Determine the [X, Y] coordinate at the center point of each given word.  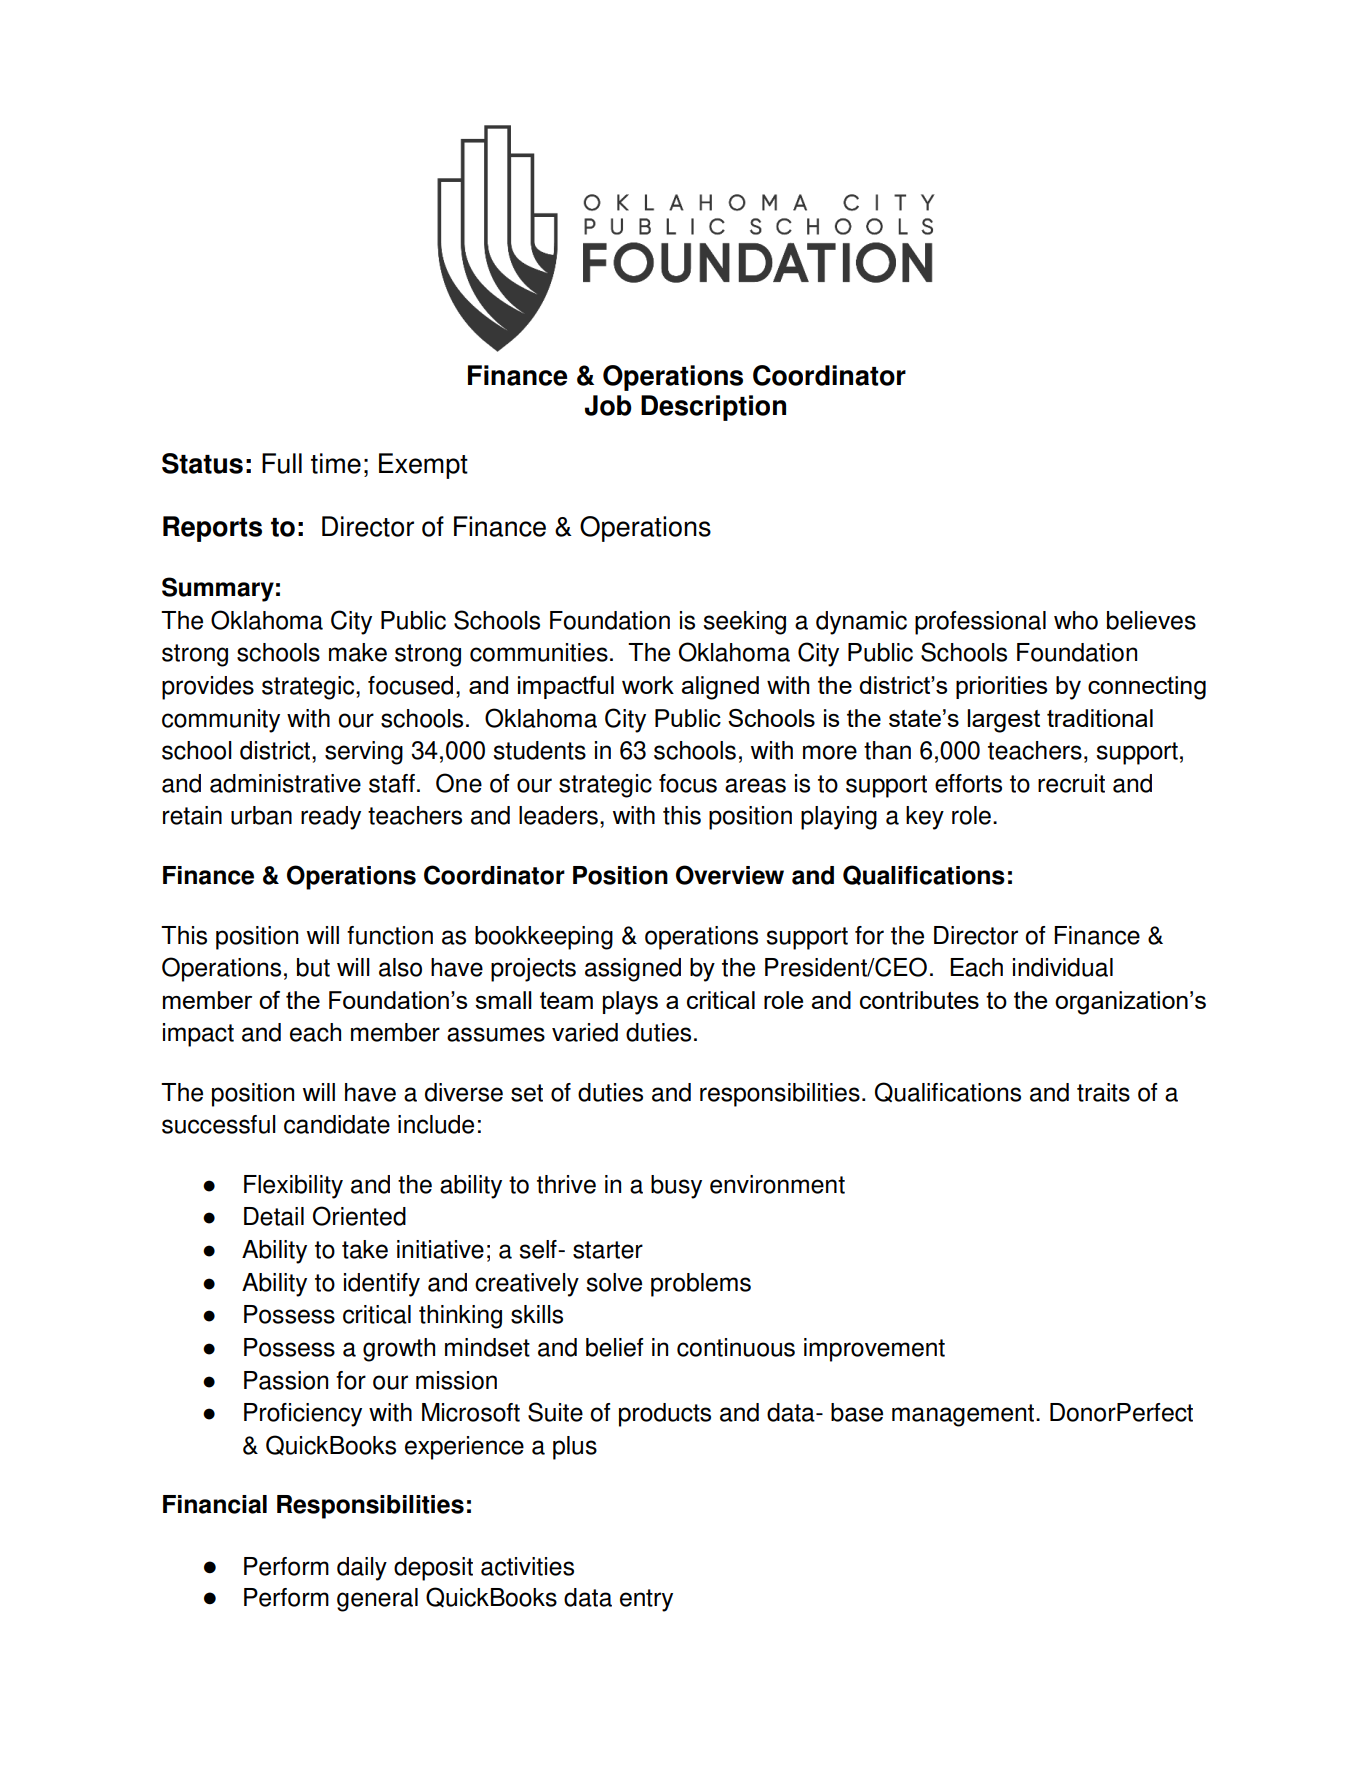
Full [282, 463]
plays [630, 1003]
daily [362, 1569]
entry [646, 1600]
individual [1063, 967]
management [964, 1415]
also [400, 967]
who [1076, 620]
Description [713, 408]
